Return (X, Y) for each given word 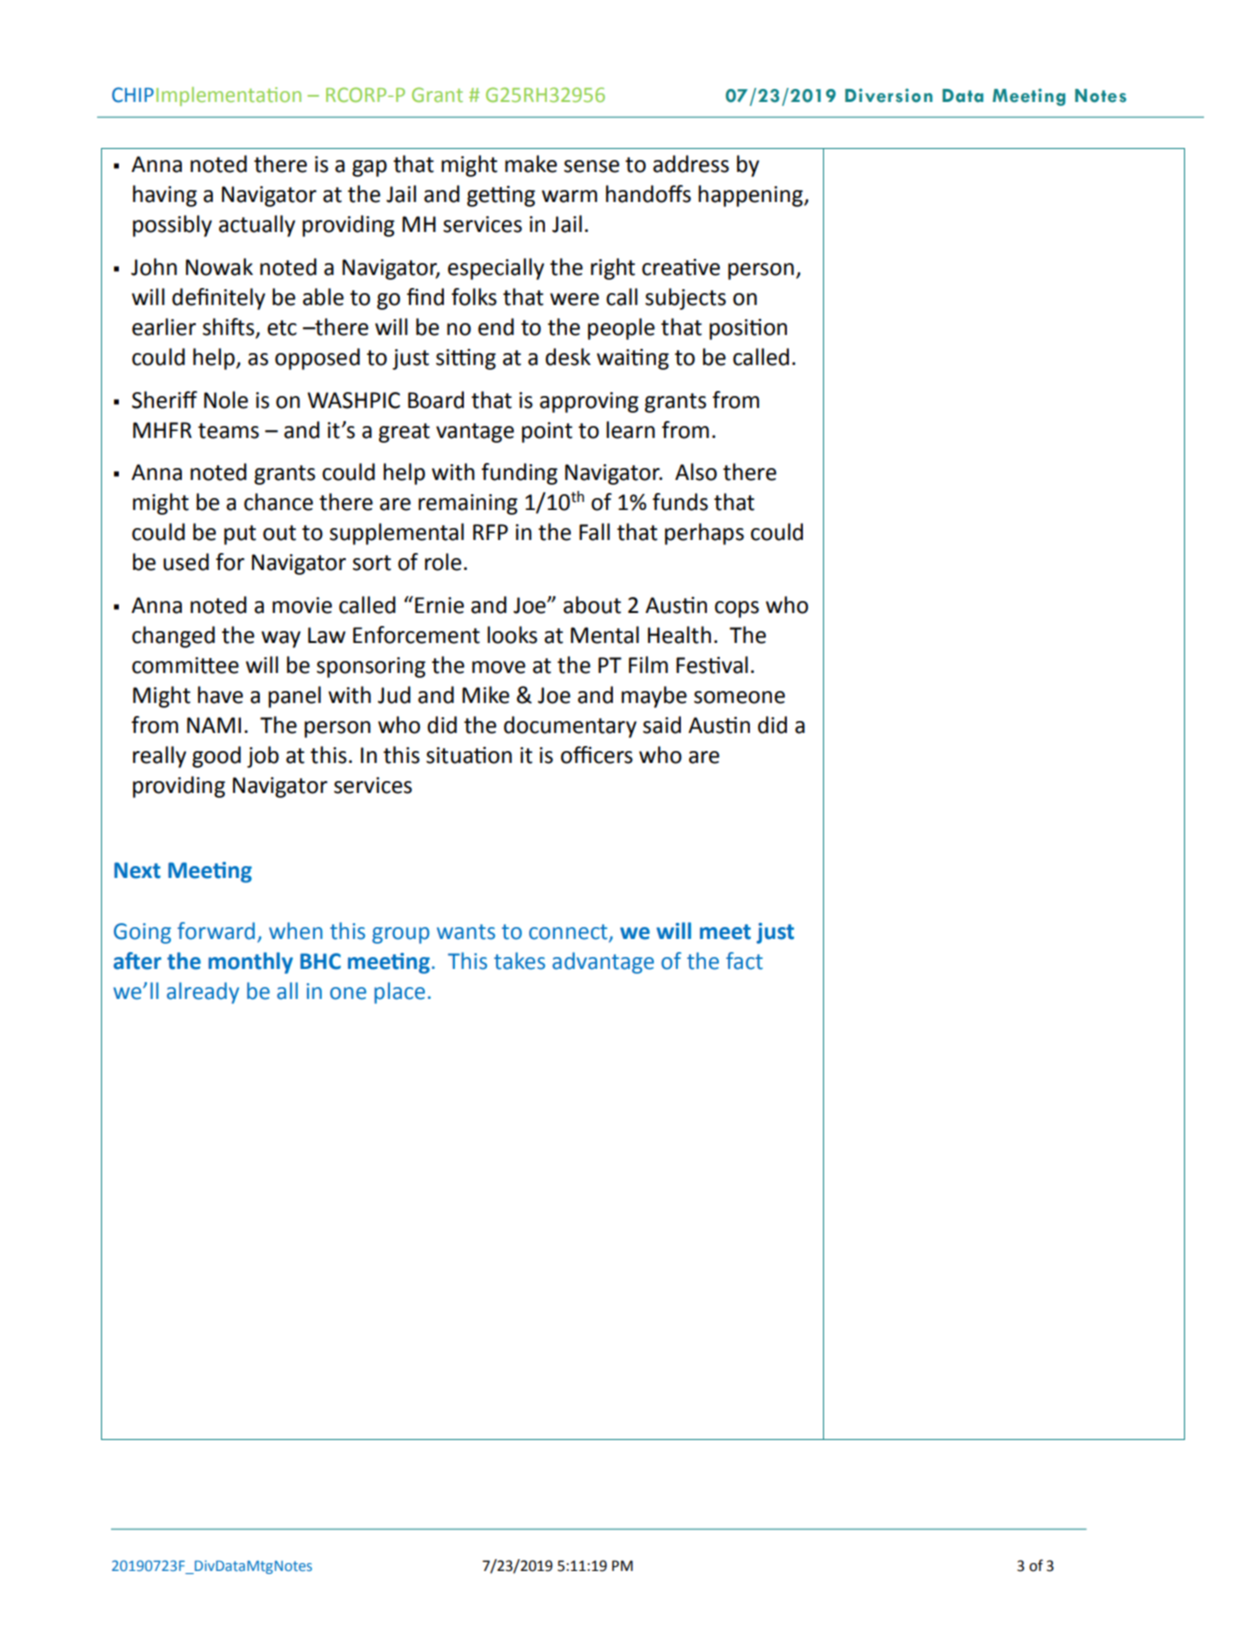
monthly (250, 963)
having (165, 196)
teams (228, 431)
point (547, 432)
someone (739, 697)
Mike (486, 695)
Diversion (889, 95)
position (748, 329)
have (220, 695)
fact (744, 961)
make (531, 164)
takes (519, 961)
